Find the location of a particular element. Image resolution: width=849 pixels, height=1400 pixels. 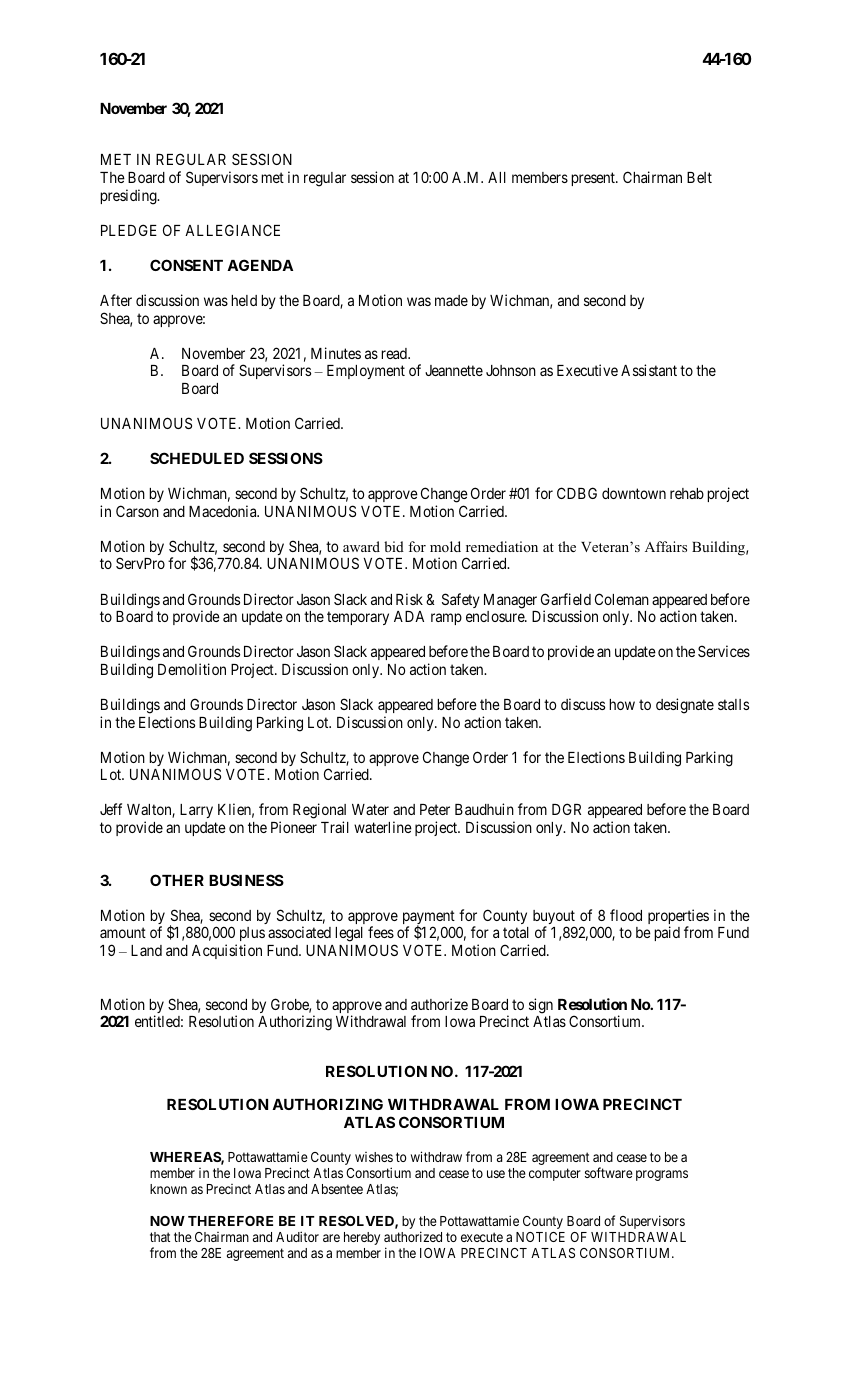

how is located at coordinates (622, 704).
